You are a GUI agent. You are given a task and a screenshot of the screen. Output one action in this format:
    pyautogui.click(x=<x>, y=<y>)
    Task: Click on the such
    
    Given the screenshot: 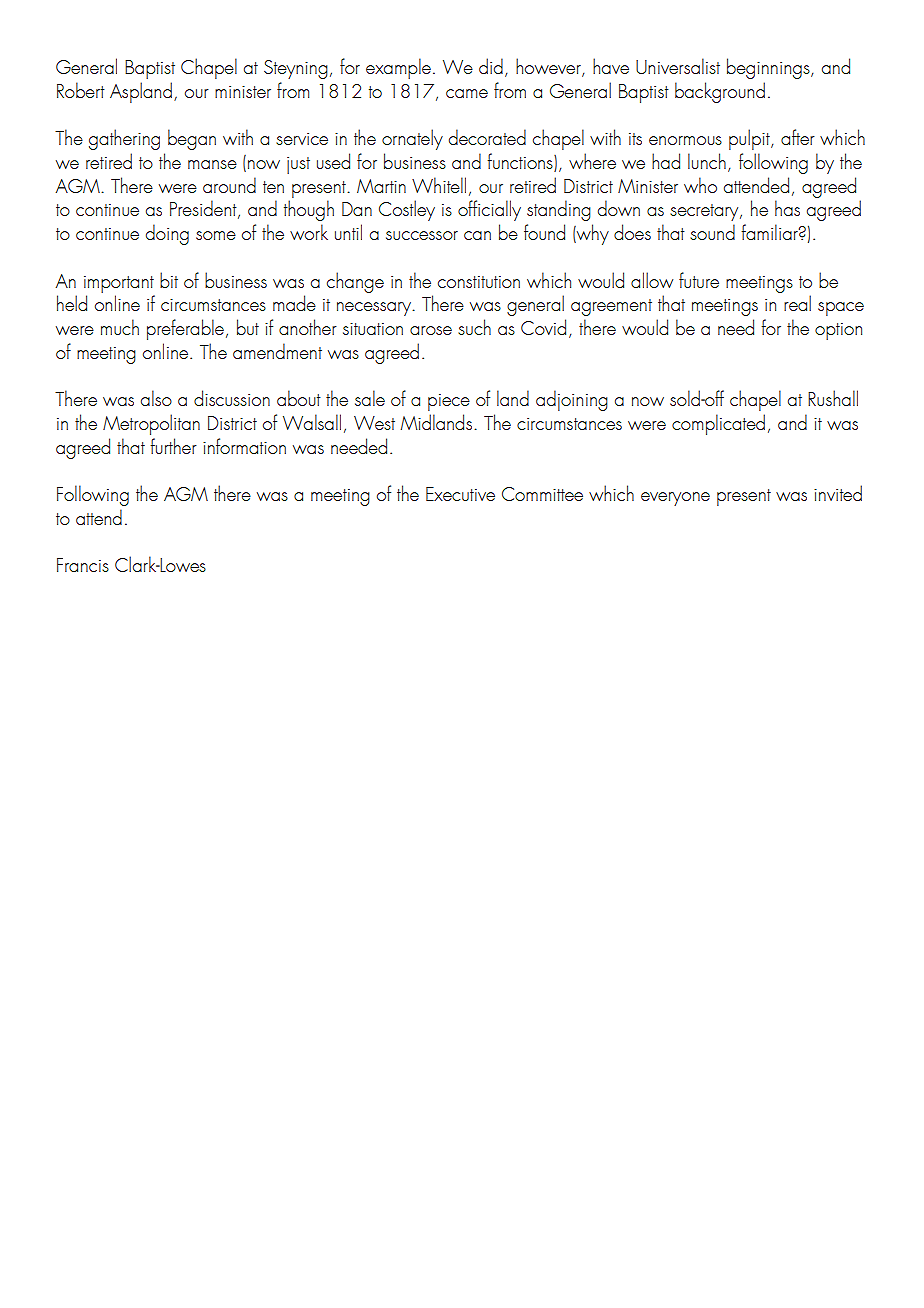 What is the action you would take?
    pyautogui.click(x=474, y=327)
